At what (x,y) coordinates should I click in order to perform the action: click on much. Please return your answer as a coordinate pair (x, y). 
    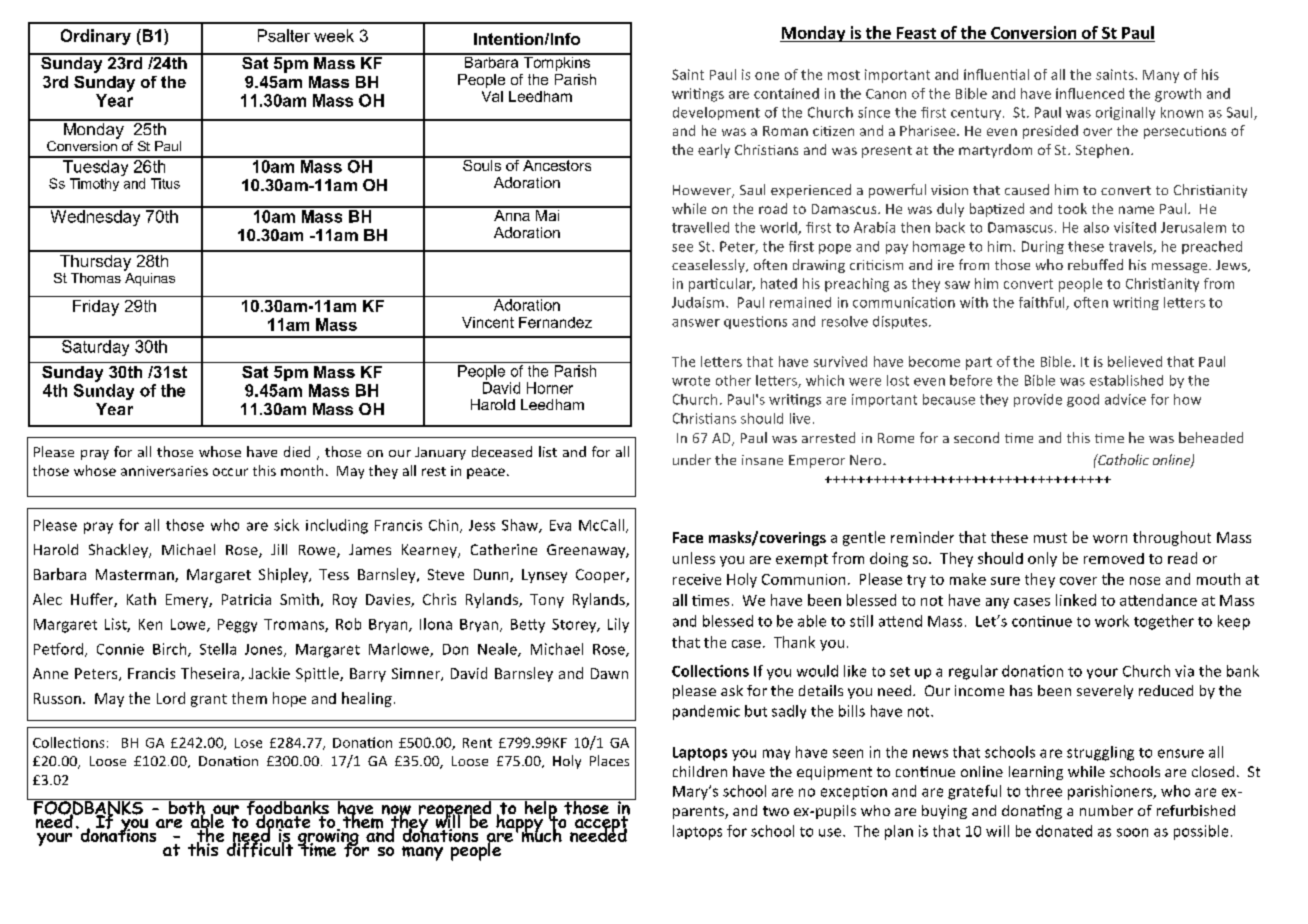
    Looking at the image, I should click on (541, 834).
